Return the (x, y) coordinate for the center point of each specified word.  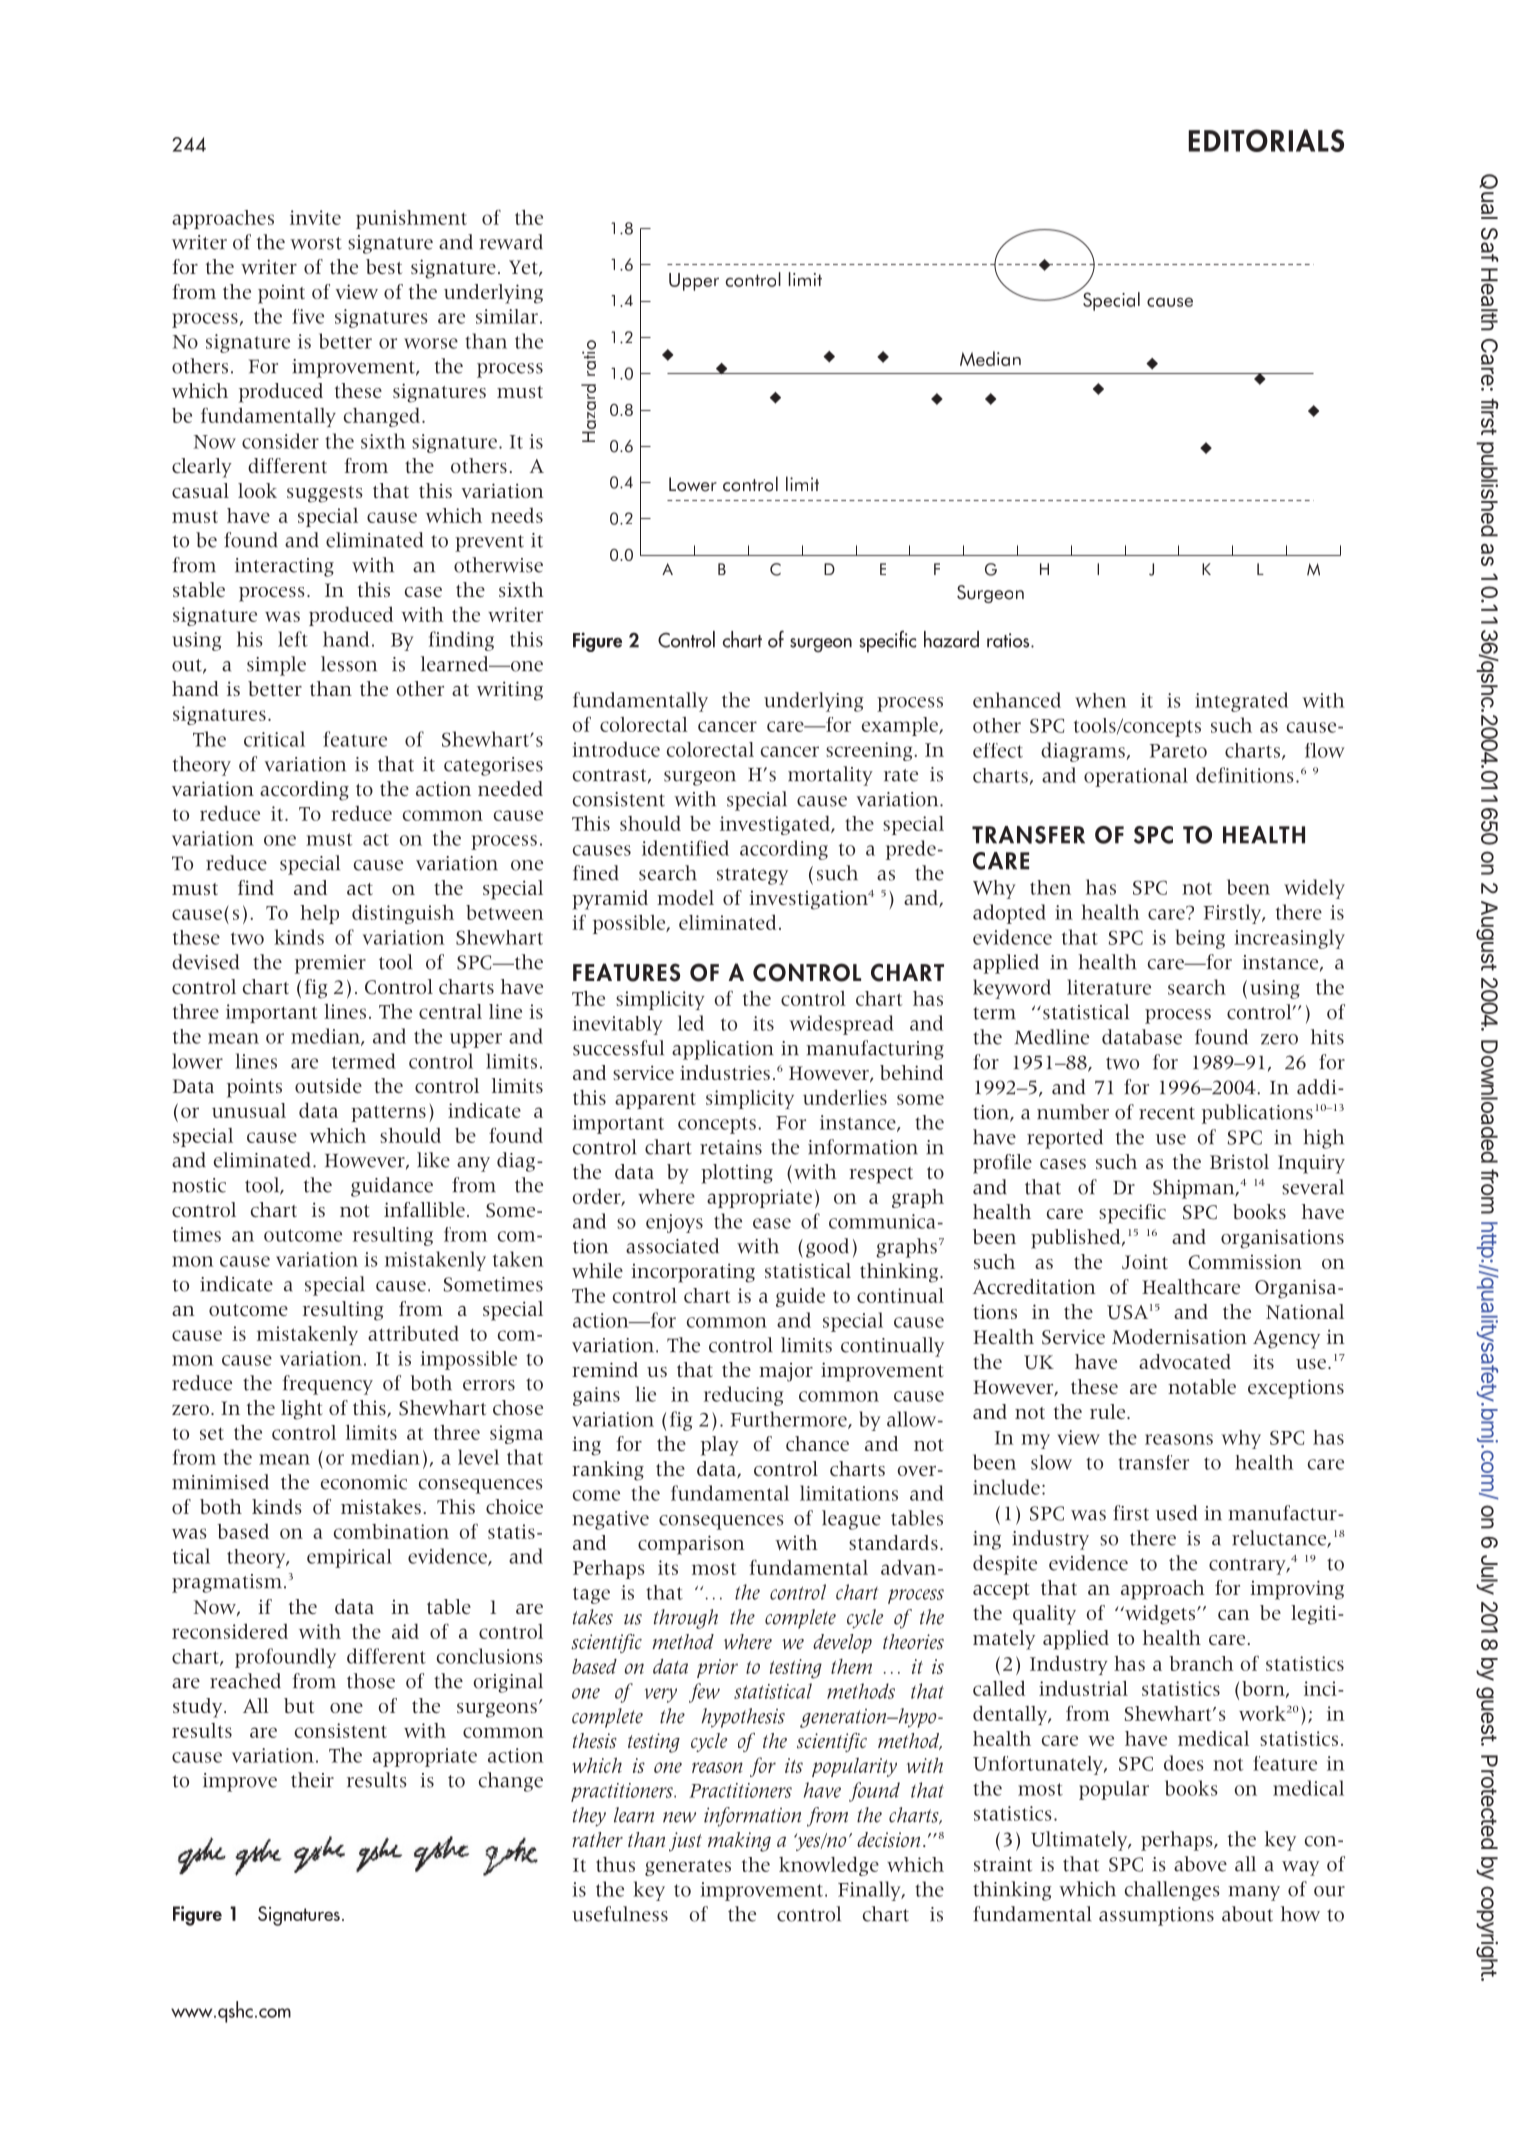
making (739, 1842)
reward (511, 242)
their (312, 1780)
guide (800, 1297)
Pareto (1178, 751)
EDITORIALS (1266, 140)
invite (315, 217)
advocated (1185, 1361)
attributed (413, 1333)
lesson (349, 664)
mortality (830, 776)
